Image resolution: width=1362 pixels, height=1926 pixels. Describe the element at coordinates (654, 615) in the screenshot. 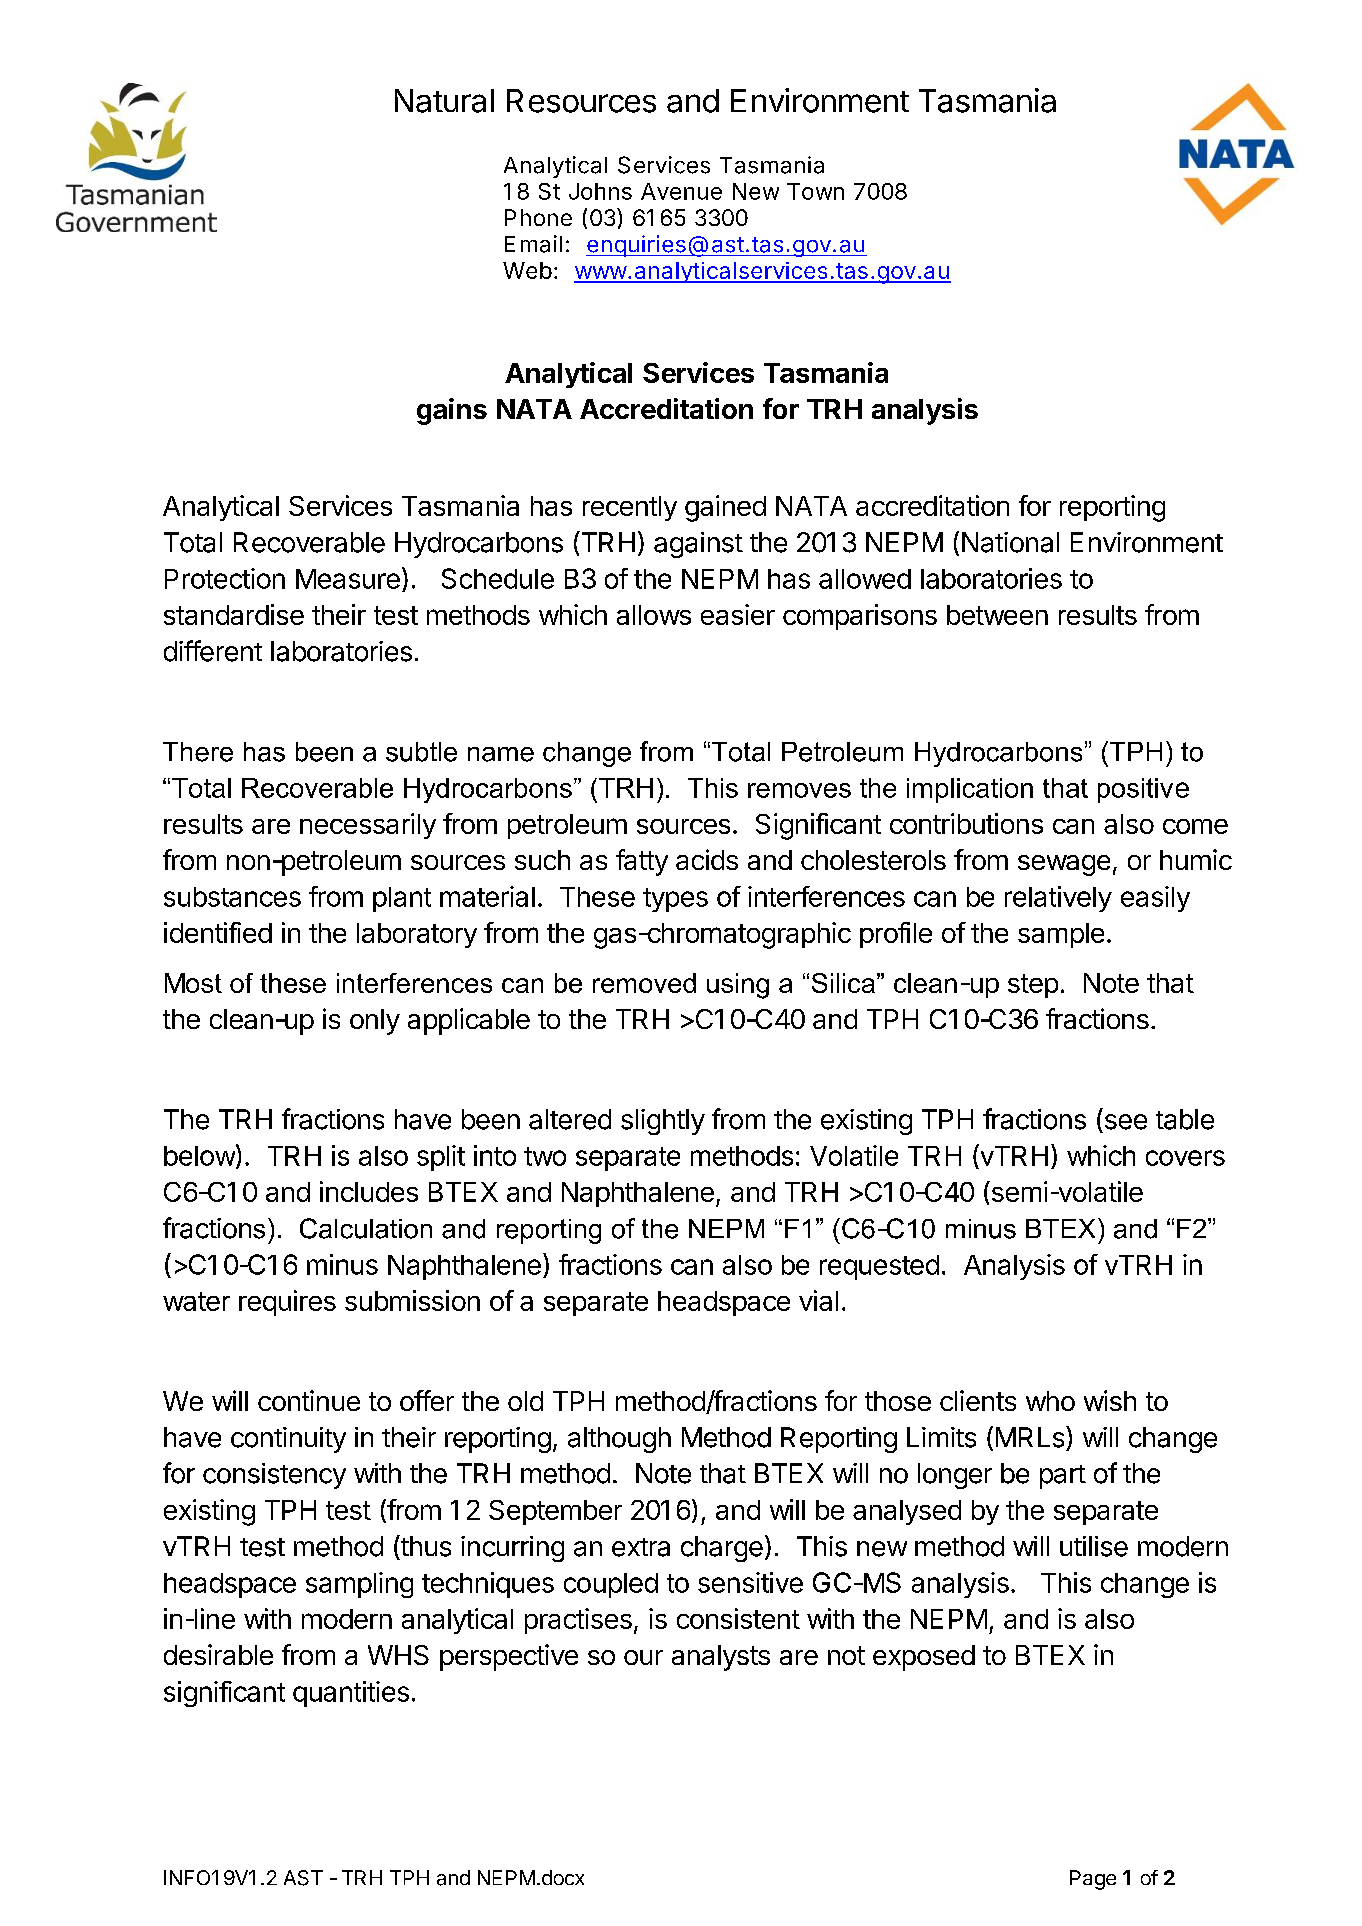

I see `allows` at that location.
